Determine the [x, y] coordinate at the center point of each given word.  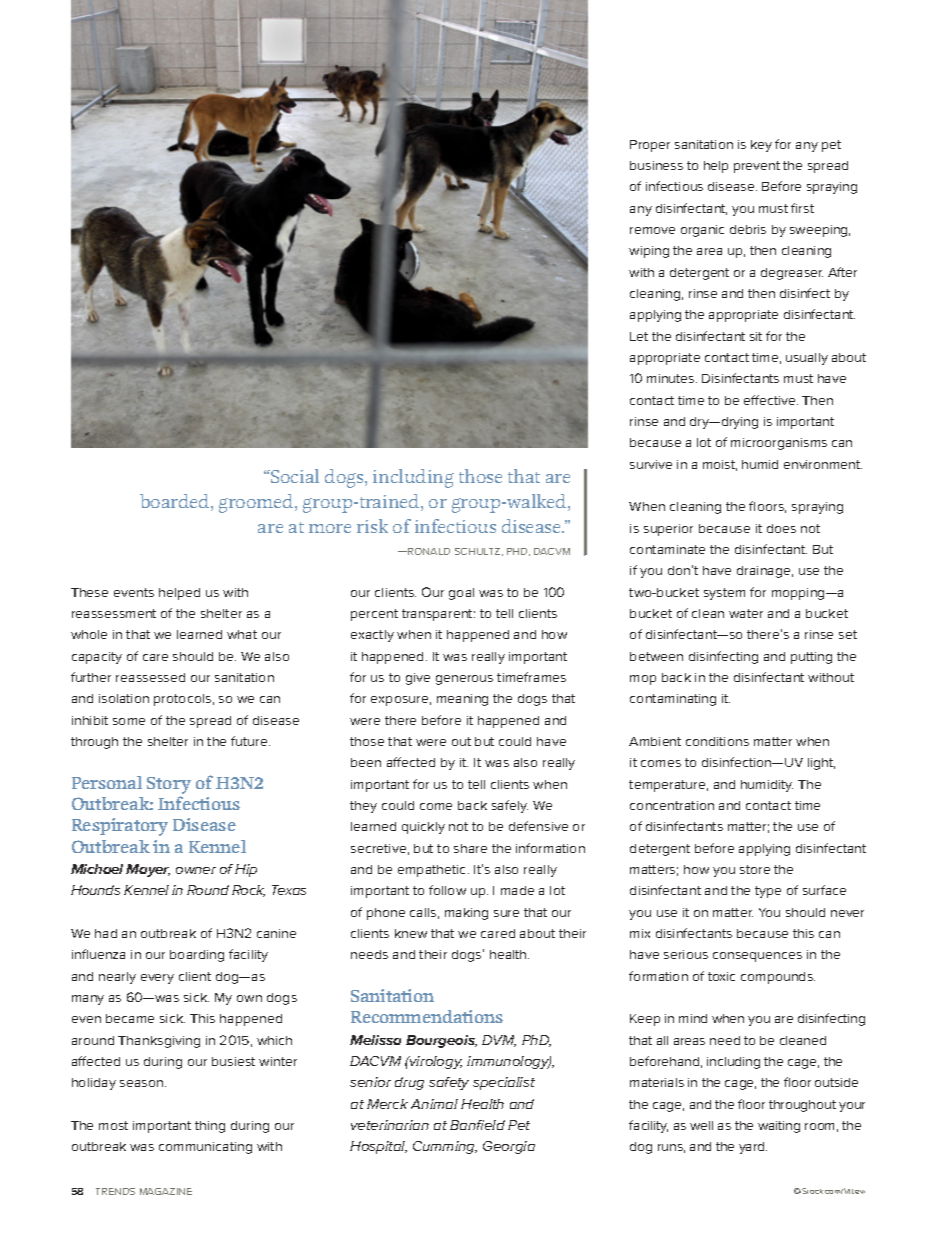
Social [294, 476]
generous [464, 680]
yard [753, 1148]
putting [811, 658]
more [330, 528]
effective [771, 400]
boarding [197, 956]
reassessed [150, 677]
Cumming [445, 1147]
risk [372, 526]
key [761, 146]
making [466, 914]
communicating [205, 1148]
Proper [650, 146]
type [768, 892]
